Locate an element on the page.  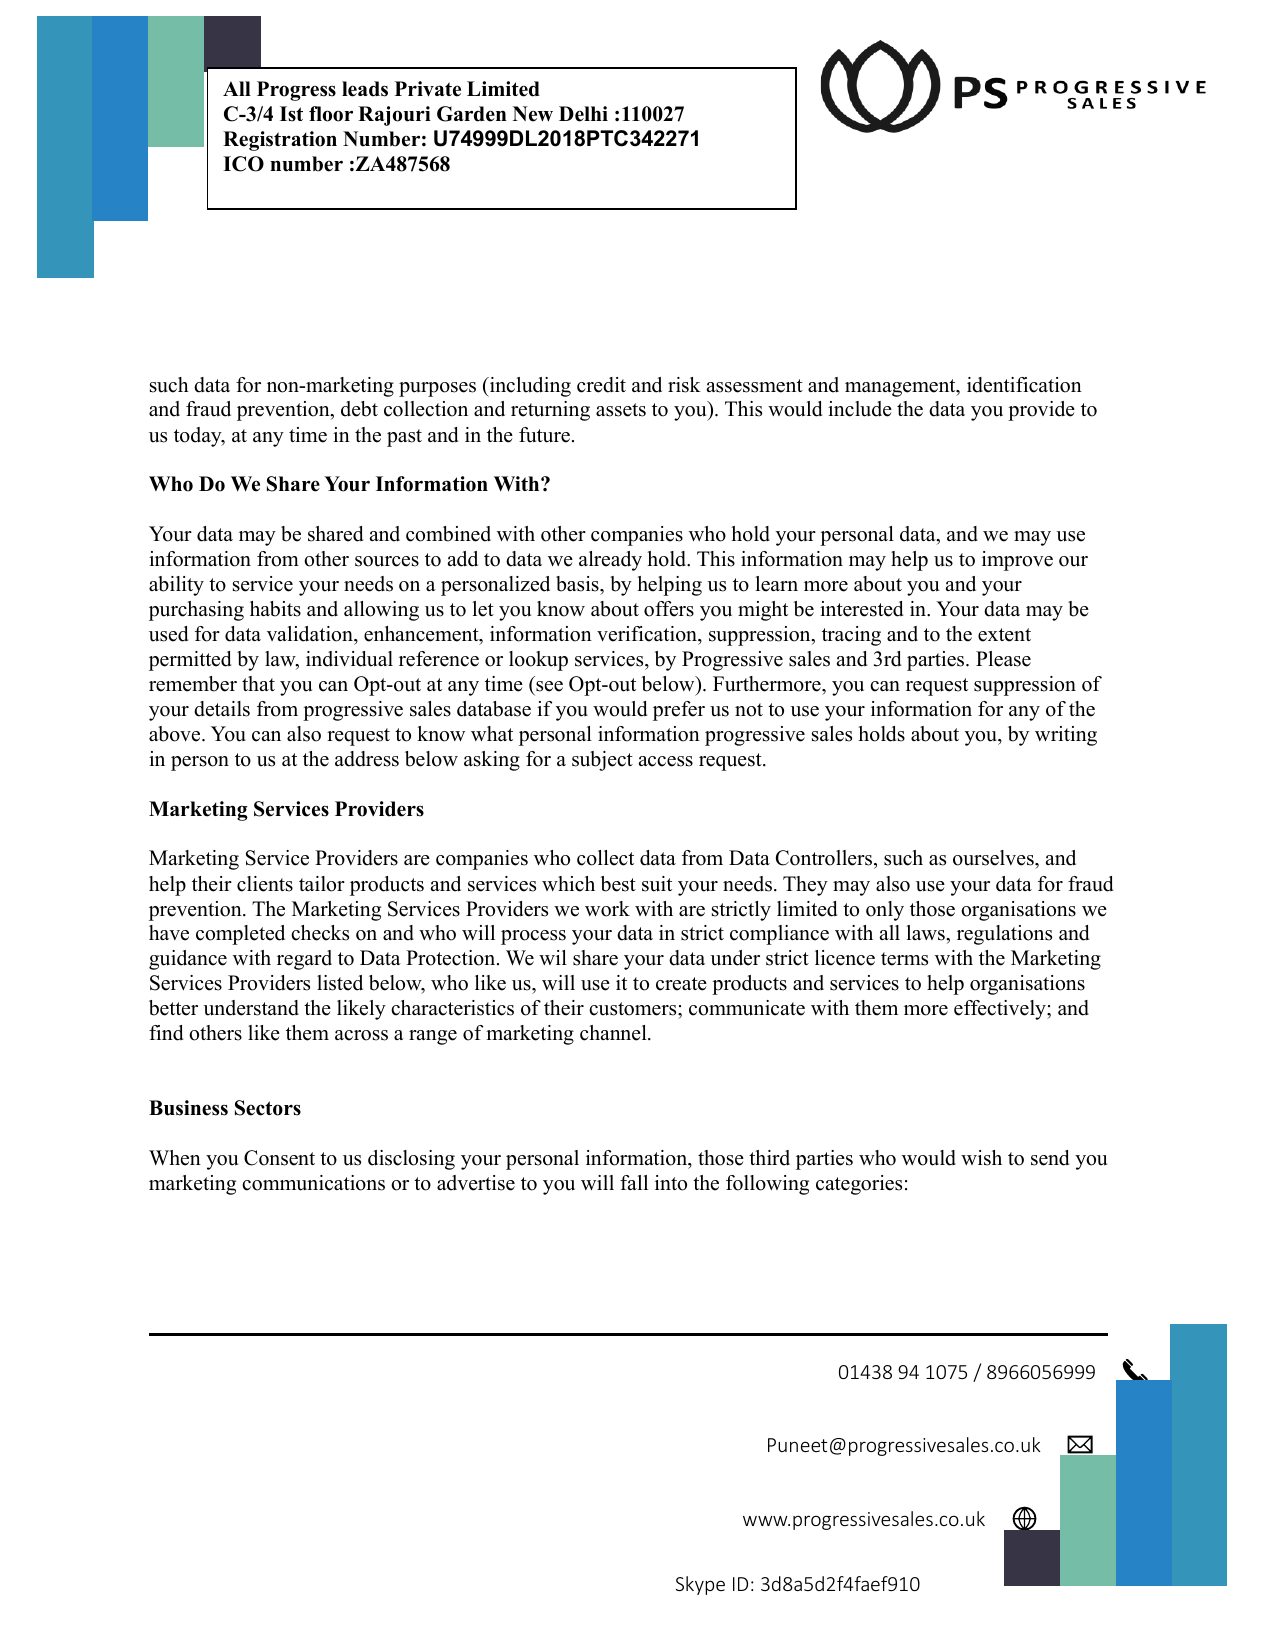
Sectors is located at coordinates (268, 1108).
